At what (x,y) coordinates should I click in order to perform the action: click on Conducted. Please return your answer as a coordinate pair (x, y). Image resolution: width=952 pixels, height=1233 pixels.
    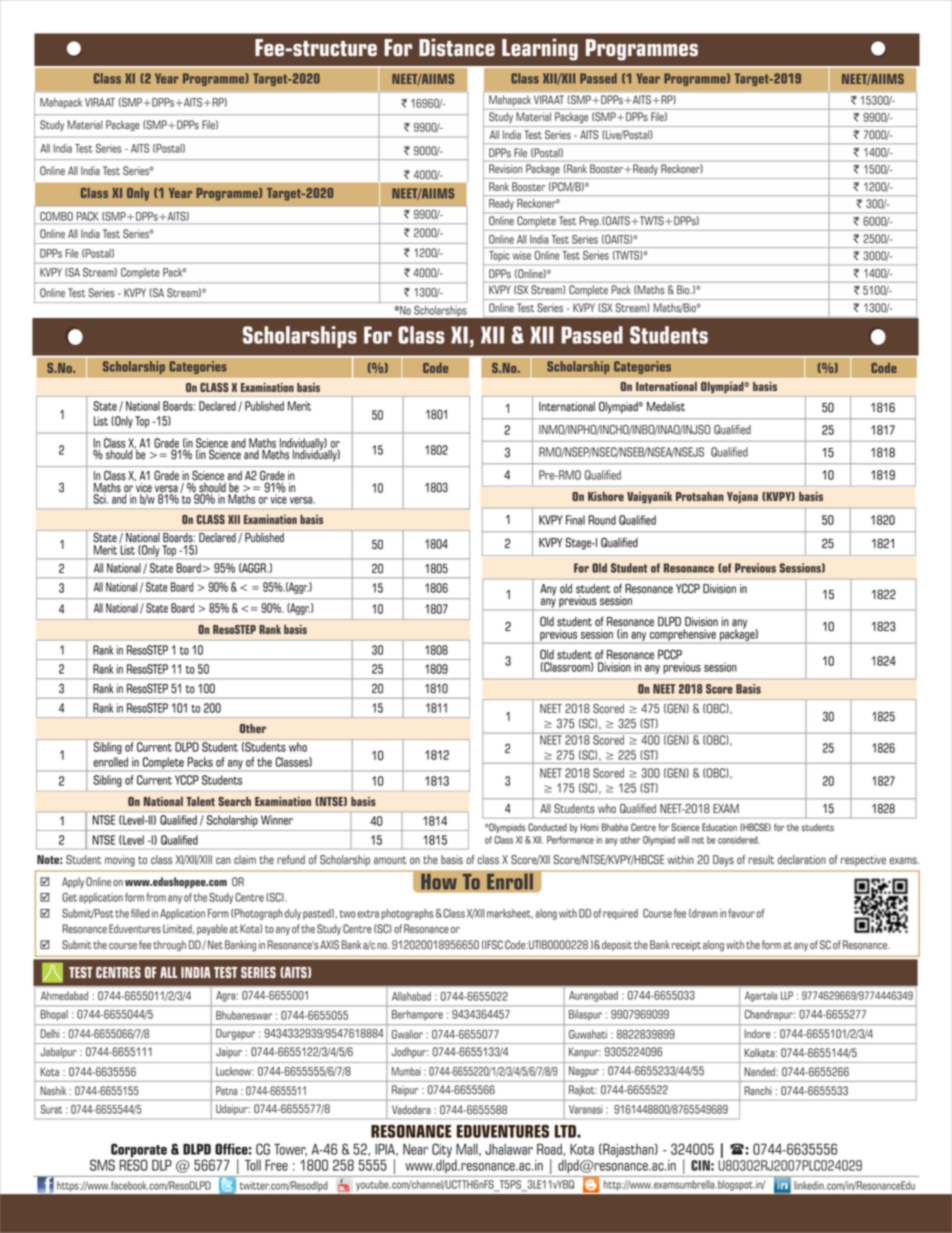
    Looking at the image, I should click on (547, 827).
